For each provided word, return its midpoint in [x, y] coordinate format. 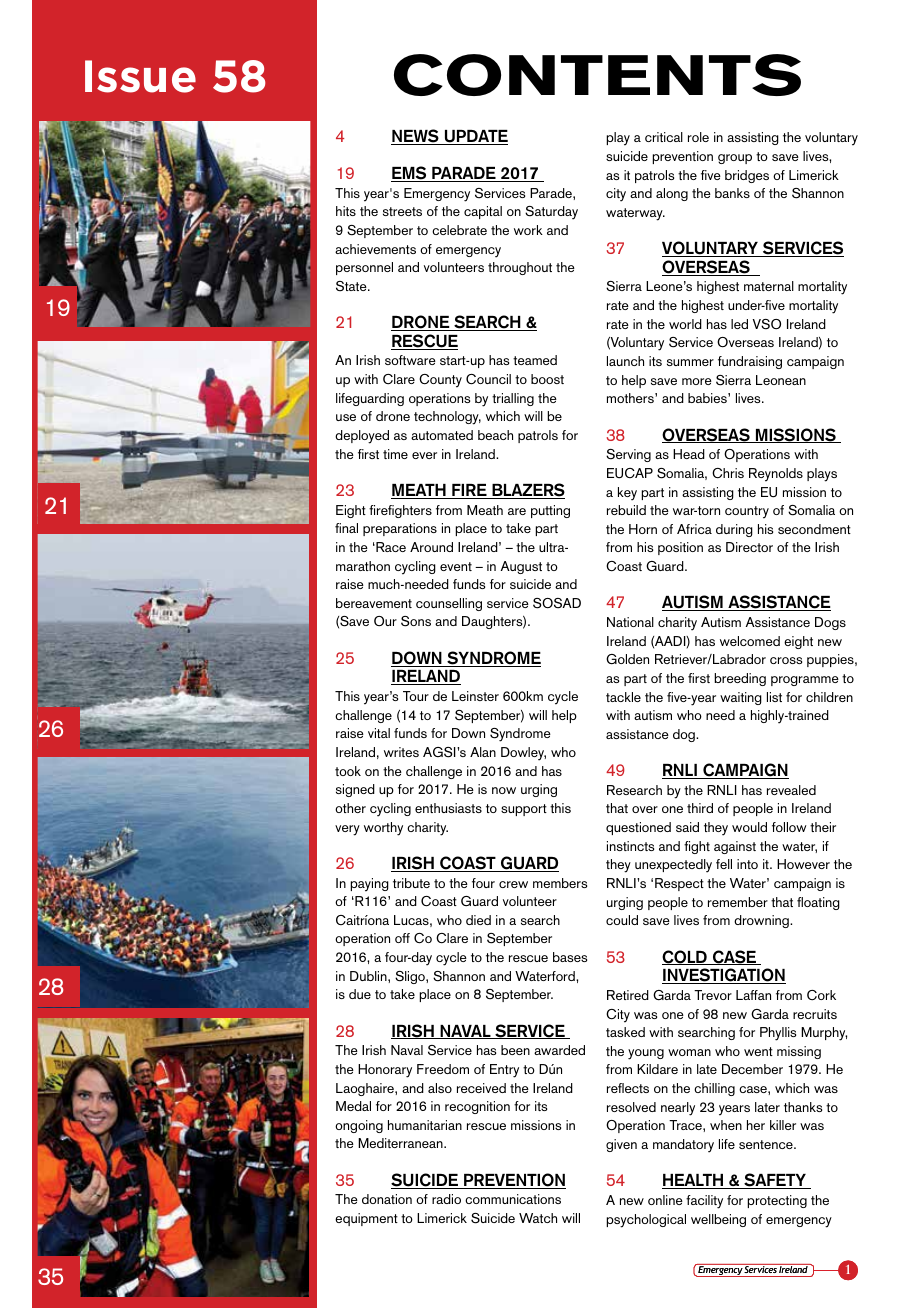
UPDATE [475, 137]
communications [513, 1199]
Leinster [475, 696]
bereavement [374, 603]
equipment [366, 1219]
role [698, 137]
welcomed [750, 641]
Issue [140, 76]
